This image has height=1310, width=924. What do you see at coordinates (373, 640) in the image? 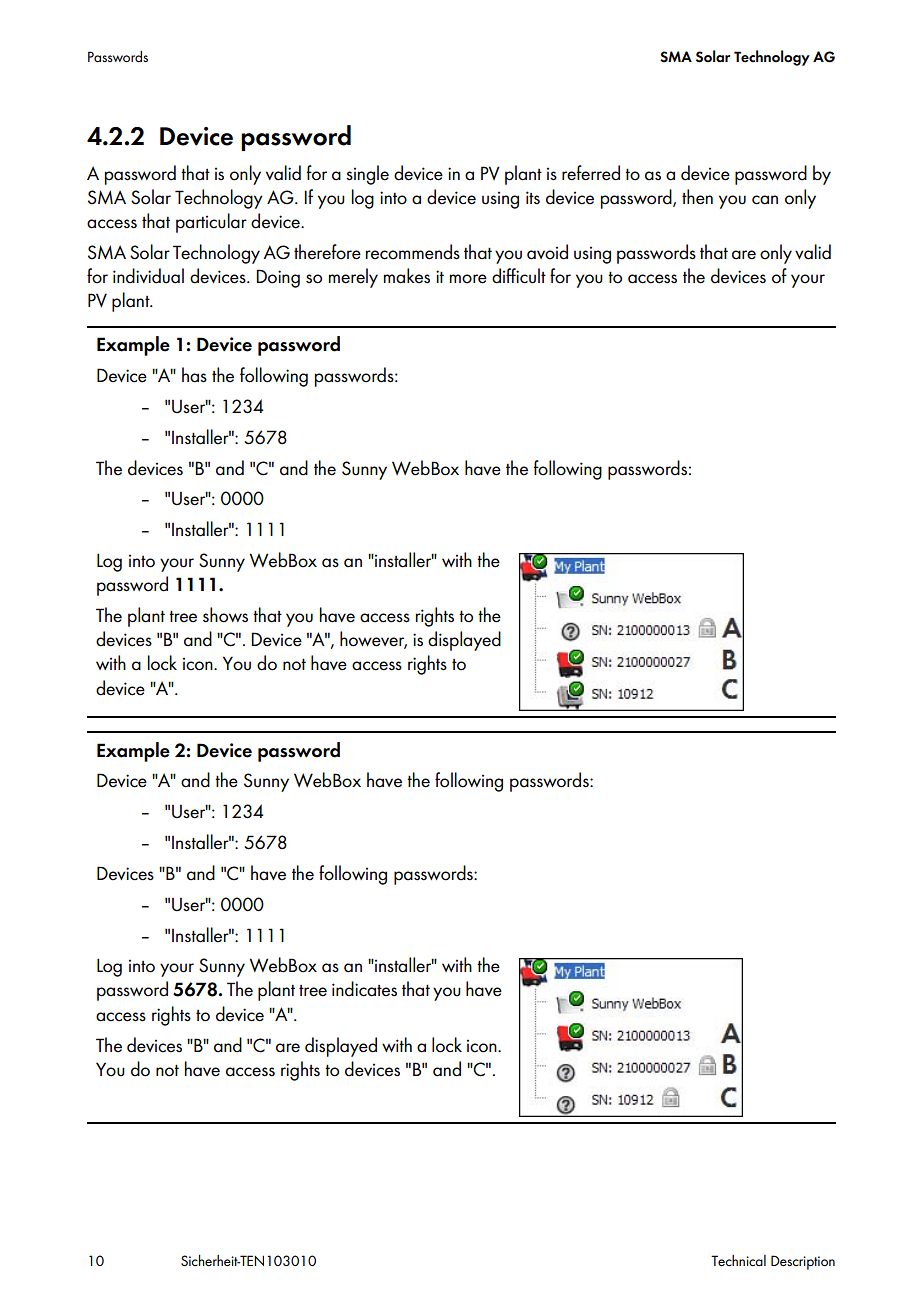
I see `however` at bounding box center [373, 640].
